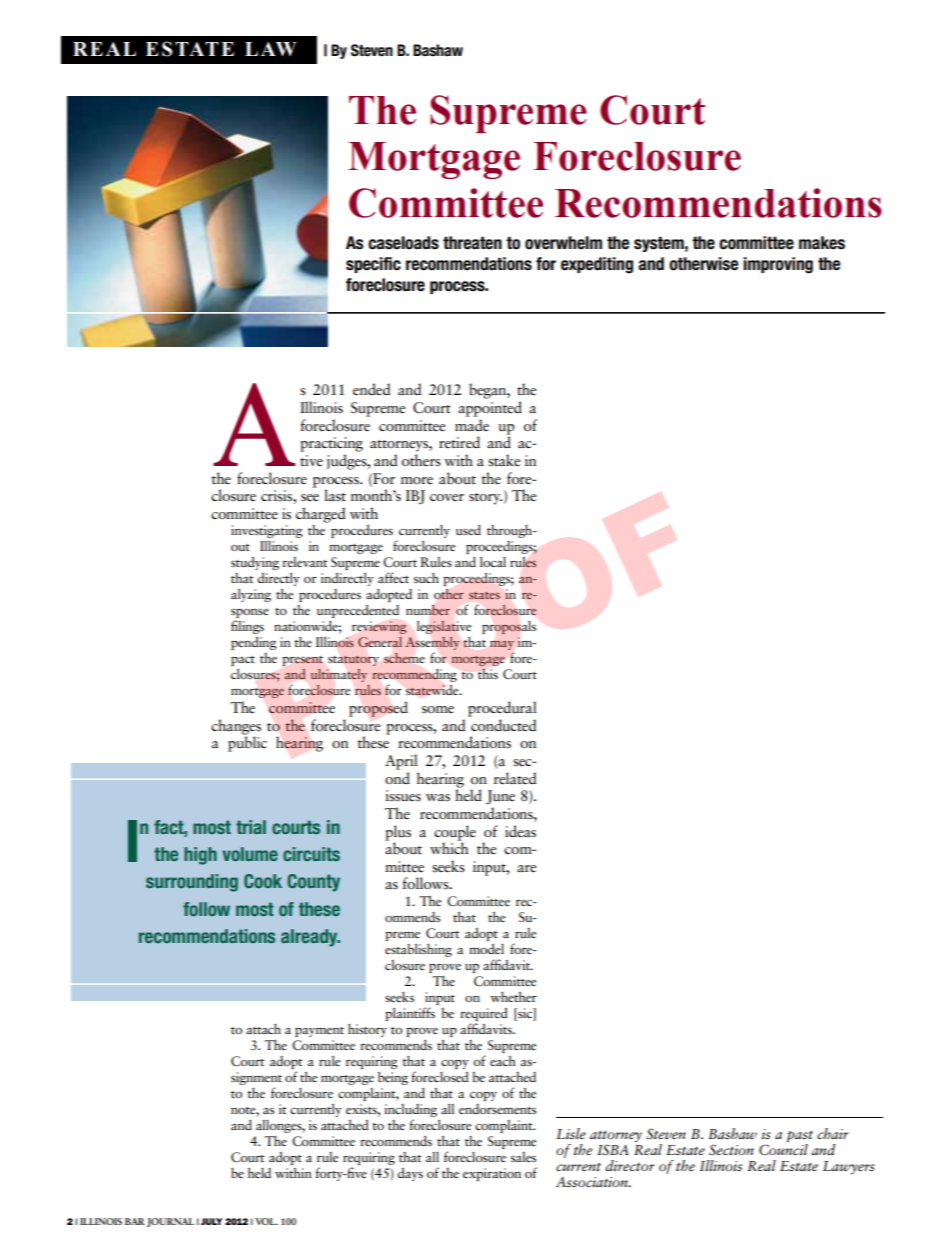 The width and height of the document is (952, 1256). Describe the element at coordinates (472, 243) in the document. I see `threaten` at that location.
